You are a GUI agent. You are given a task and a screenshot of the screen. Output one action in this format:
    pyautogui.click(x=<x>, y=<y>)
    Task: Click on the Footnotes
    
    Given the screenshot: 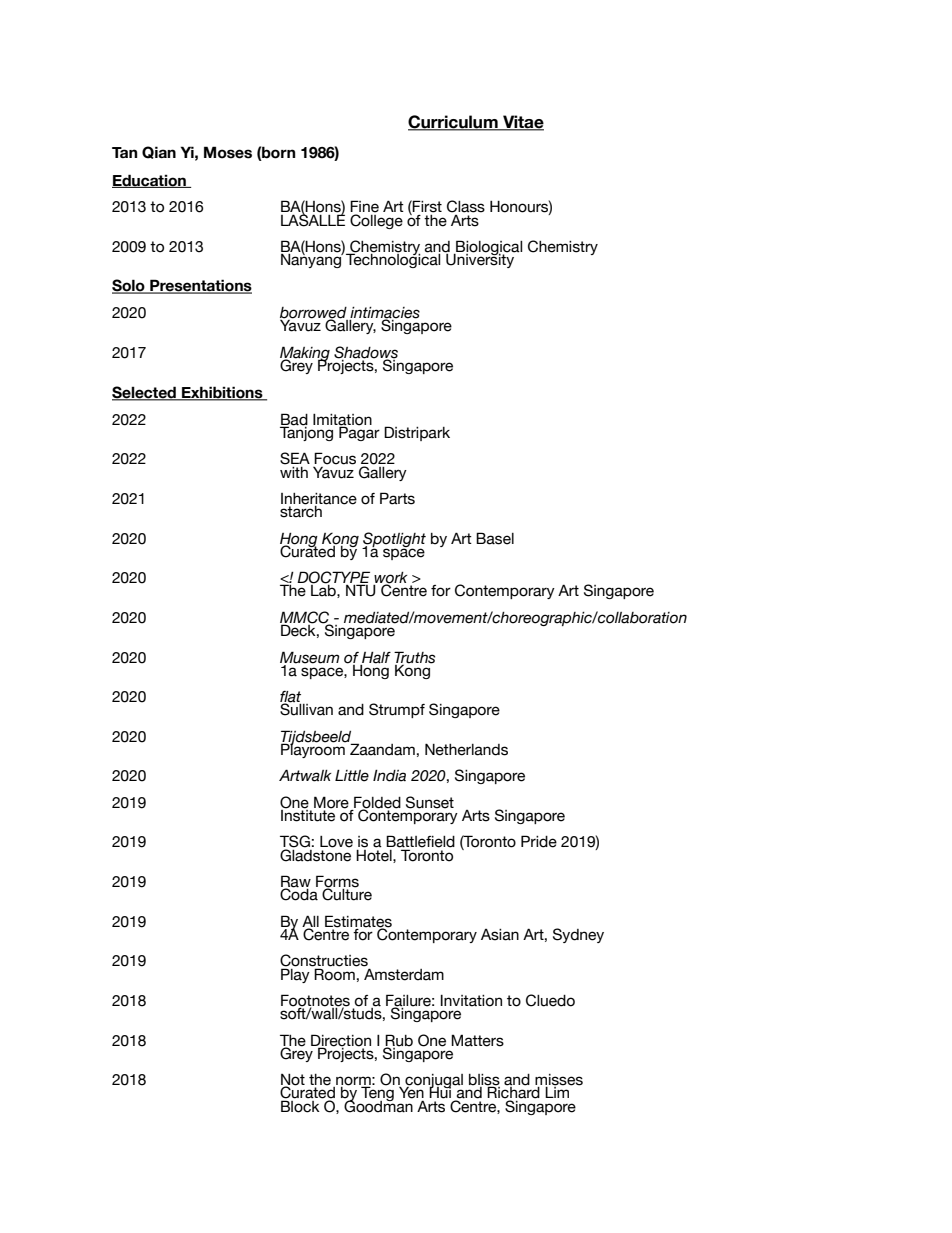 What is the action you would take?
    pyautogui.click(x=315, y=1001)
